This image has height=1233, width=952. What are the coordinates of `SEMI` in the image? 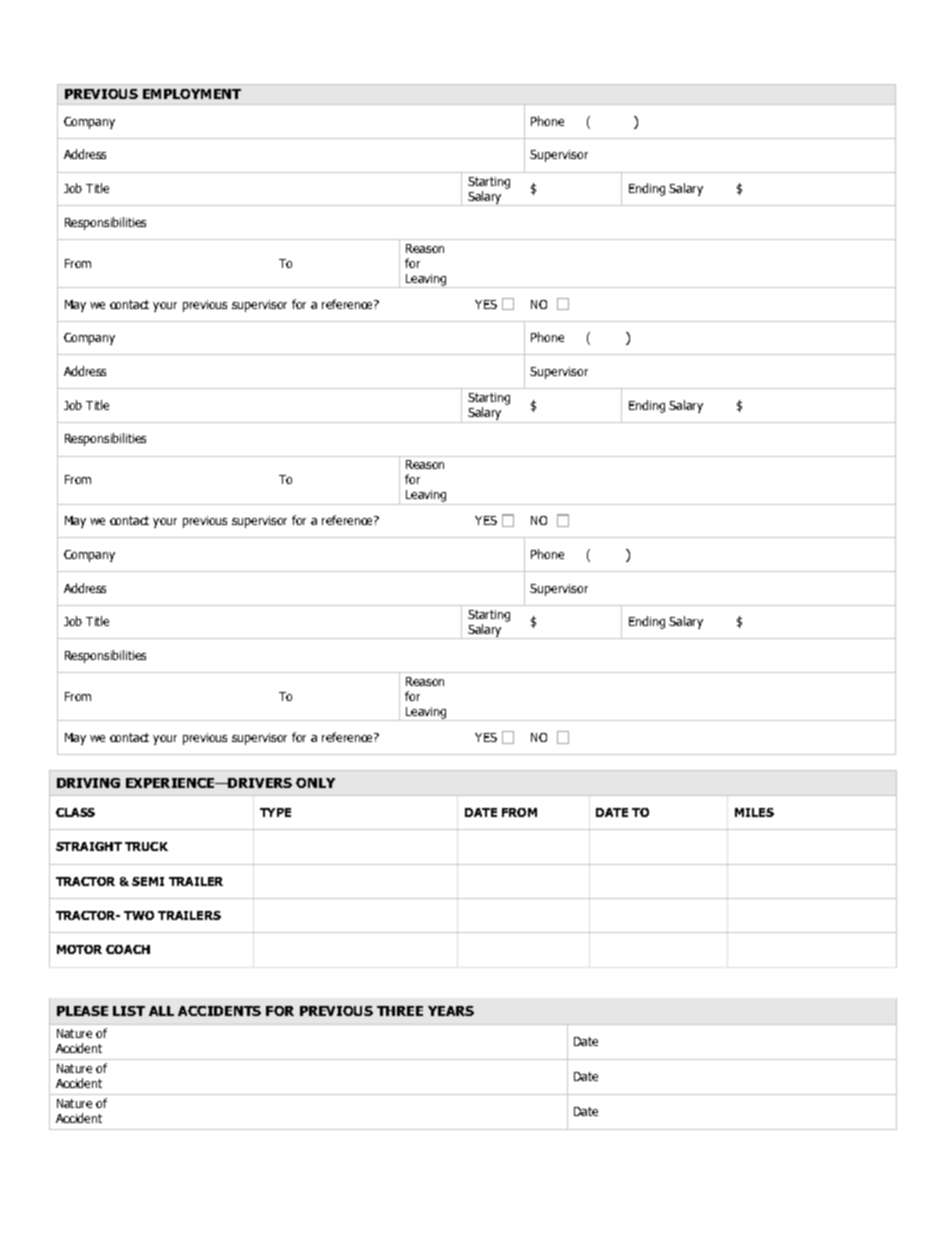 It's located at (148, 881).
